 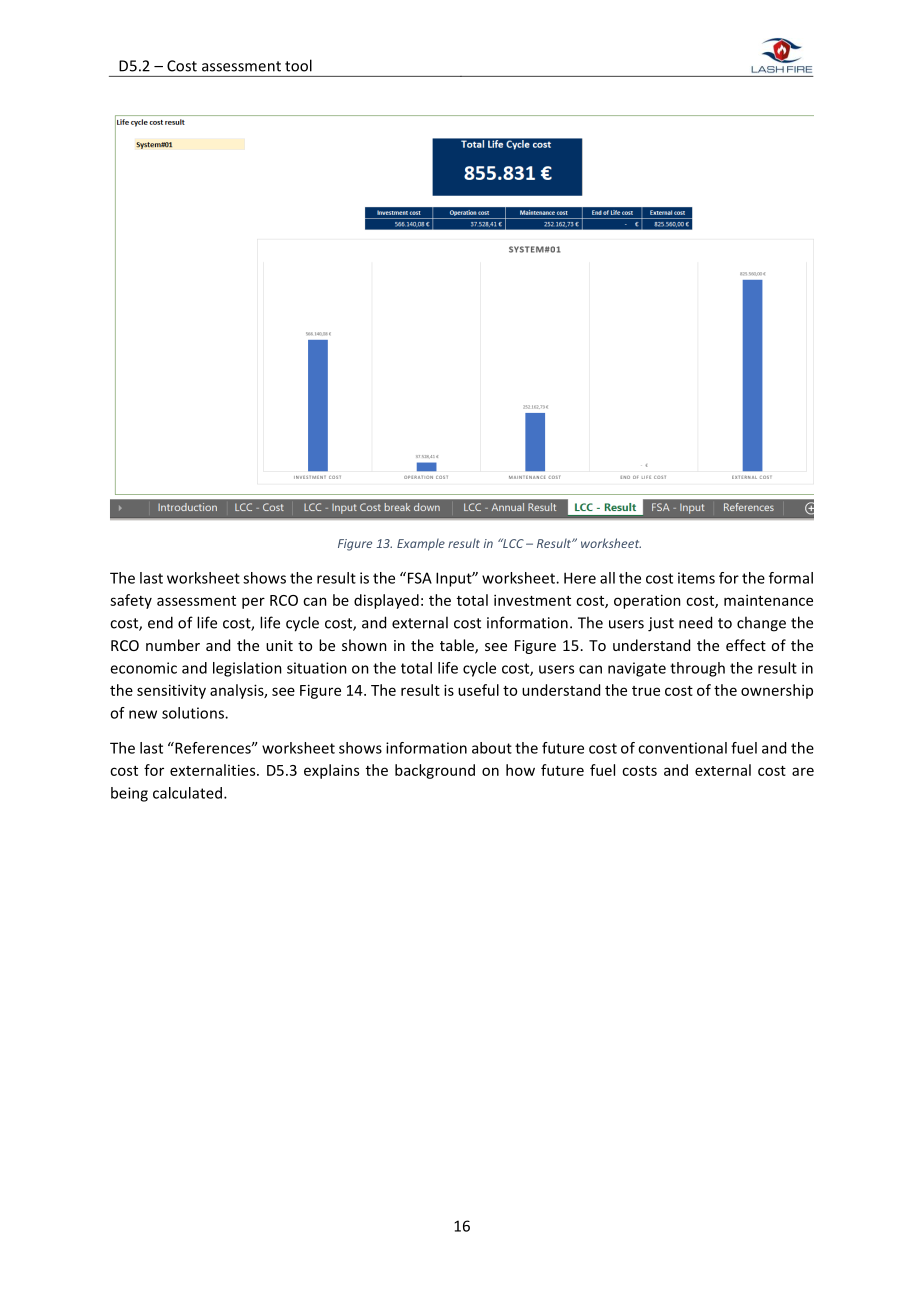 What do you see at coordinates (298, 65) in the screenshot?
I see `tool` at bounding box center [298, 65].
